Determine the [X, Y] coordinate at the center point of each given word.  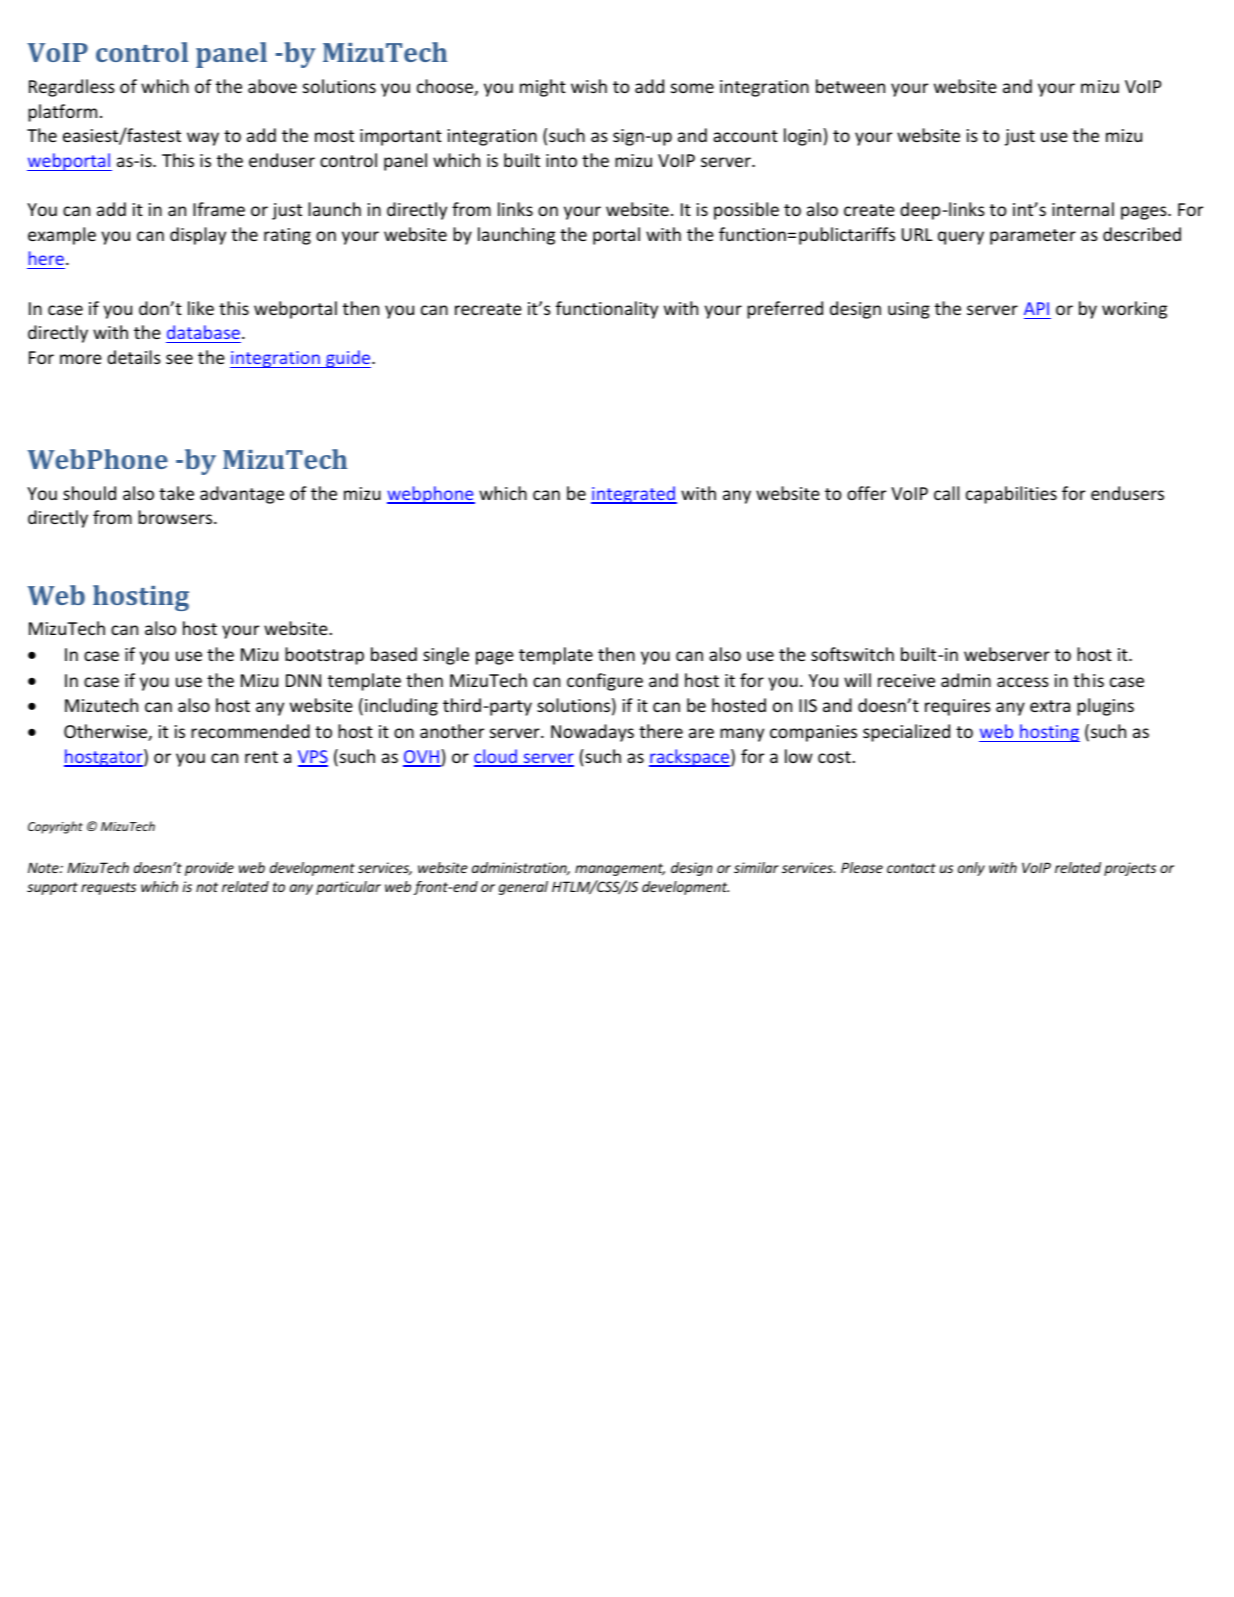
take [176, 493]
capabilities [1011, 495]
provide [209, 869]
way [203, 139]
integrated [634, 495]
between [850, 86]
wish [589, 86]
